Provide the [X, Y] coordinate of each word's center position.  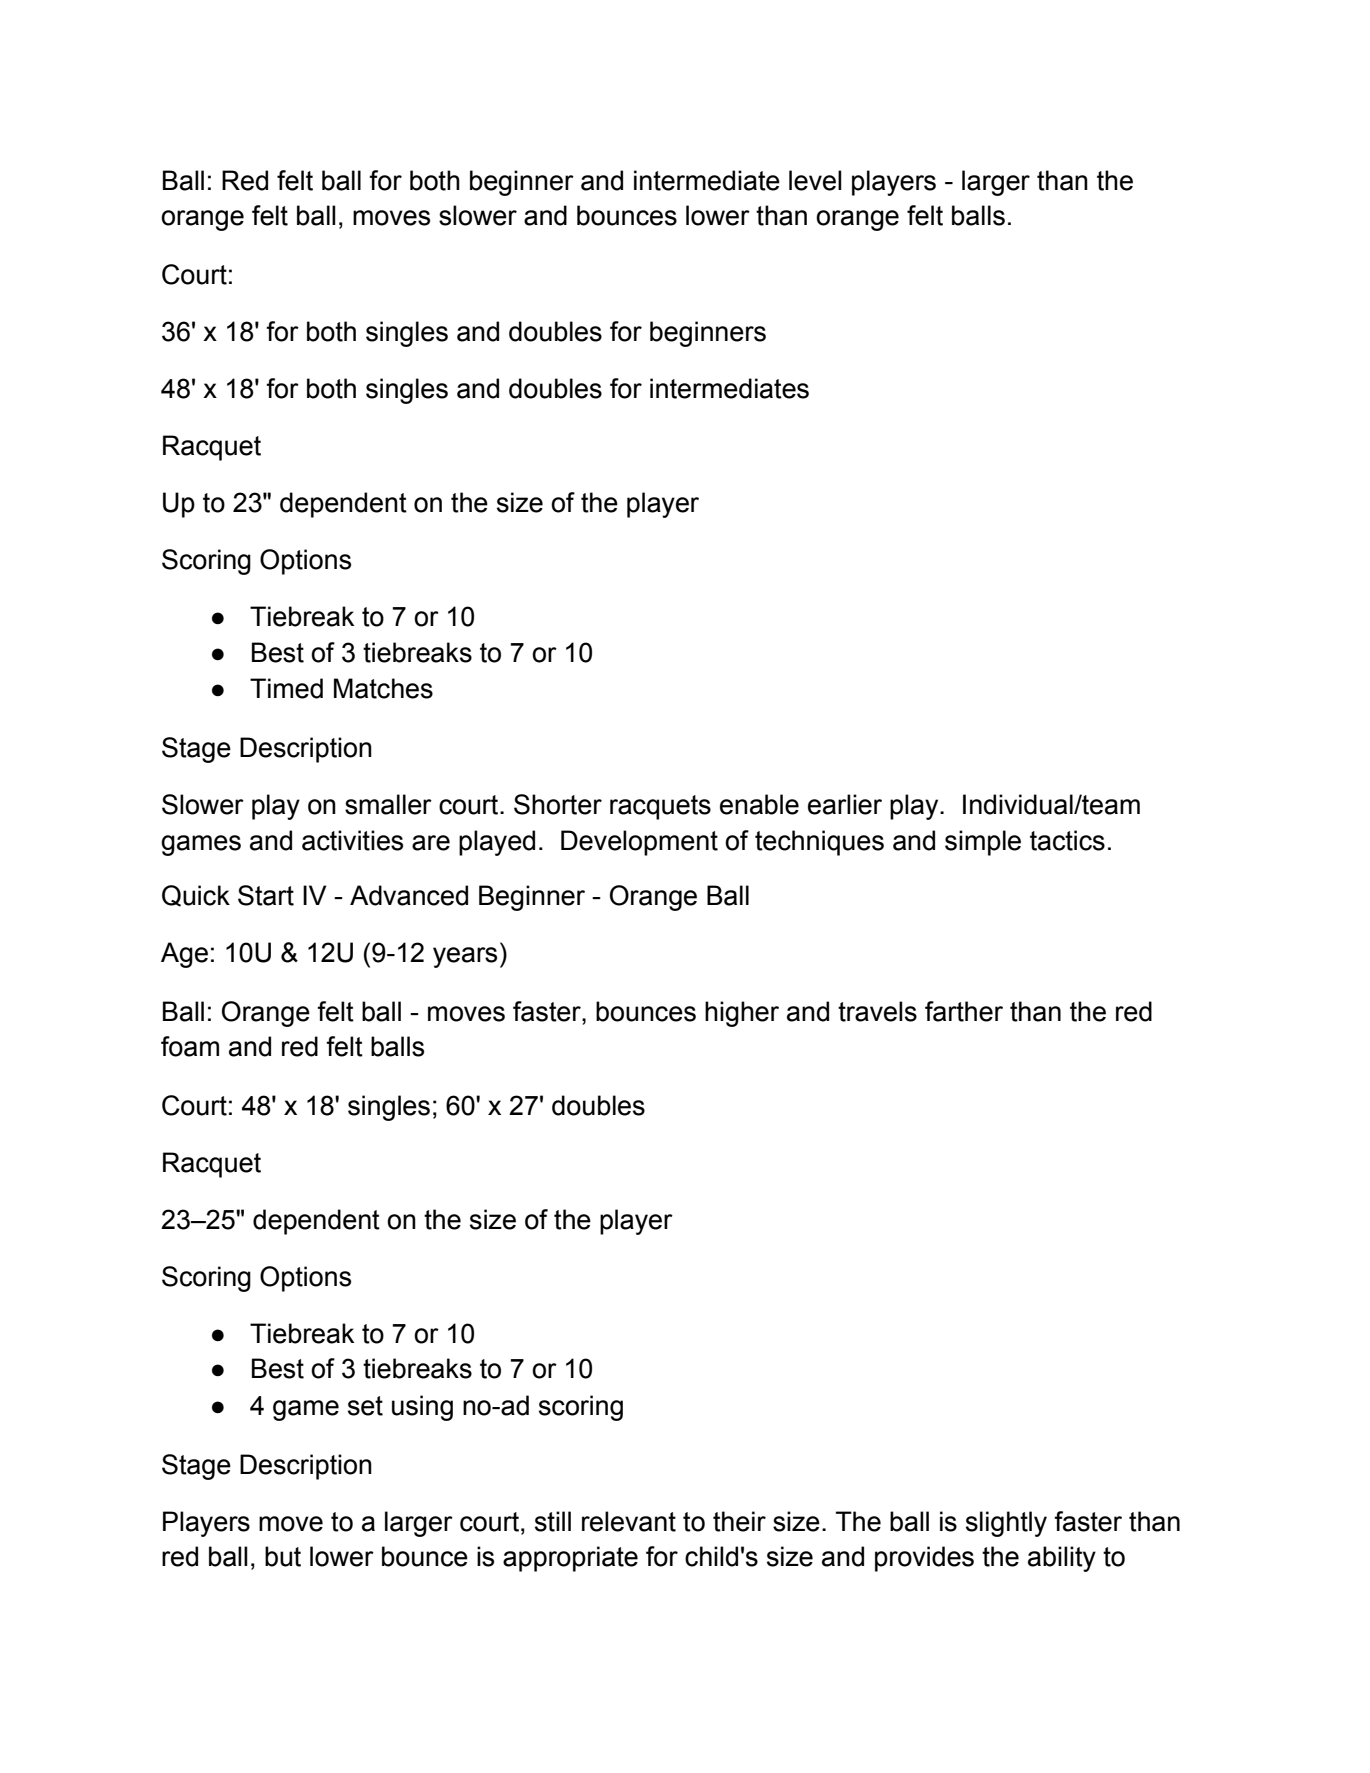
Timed [286, 688]
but [283, 1556]
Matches [383, 688]
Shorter [558, 804]
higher [742, 1014]
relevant [629, 1521]
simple [983, 843]
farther [964, 1011]
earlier [845, 804]
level [815, 180]
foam [190, 1046]
